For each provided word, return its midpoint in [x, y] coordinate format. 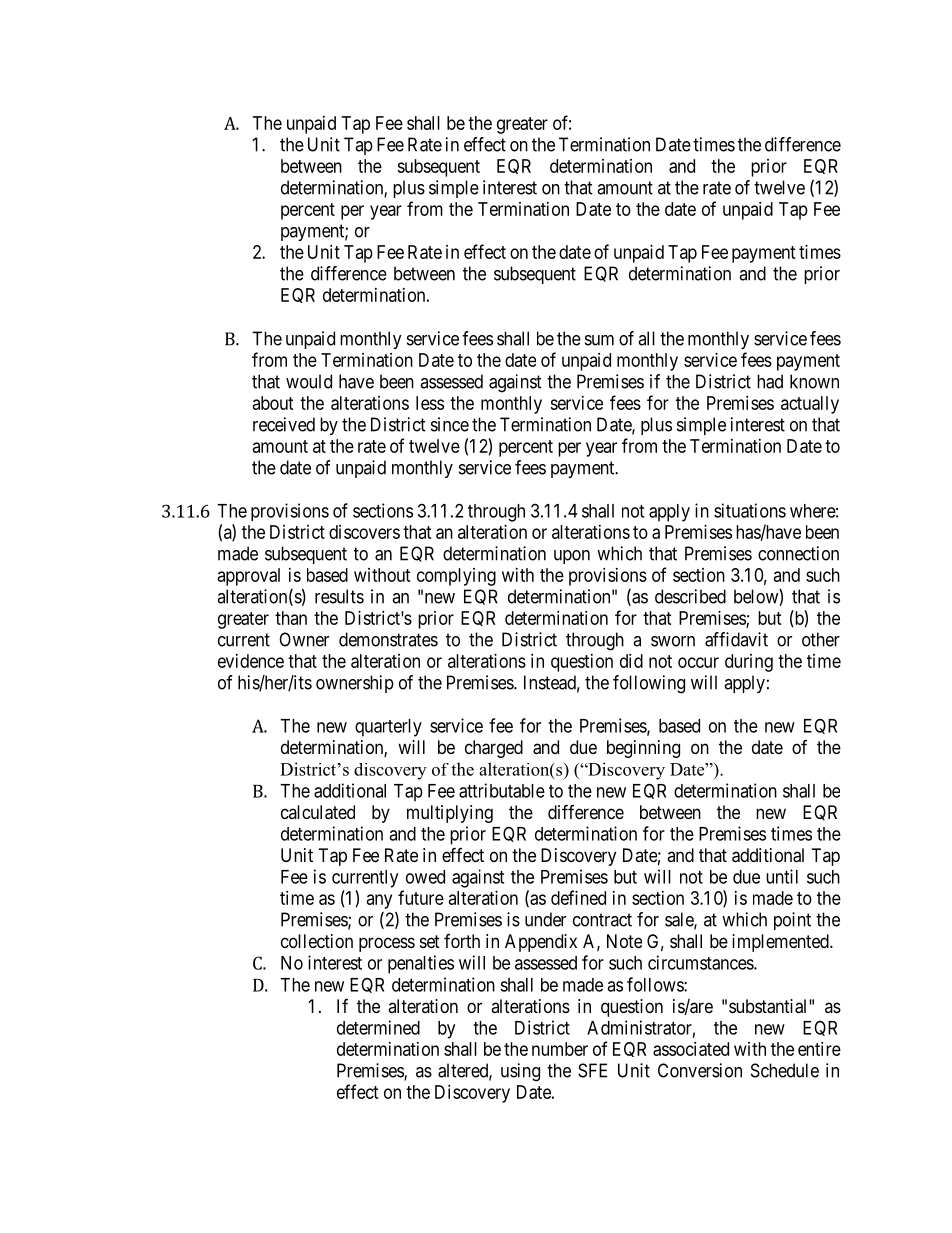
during [749, 663]
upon [572, 557]
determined [378, 1027]
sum [599, 340]
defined [578, 897]
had [770, 381]
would [309, 381]
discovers [364, 532]
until [782, 876]
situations [750, 510]
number [560, 1049]
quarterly [388, 728]
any [379, 901]
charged [494, 749]
